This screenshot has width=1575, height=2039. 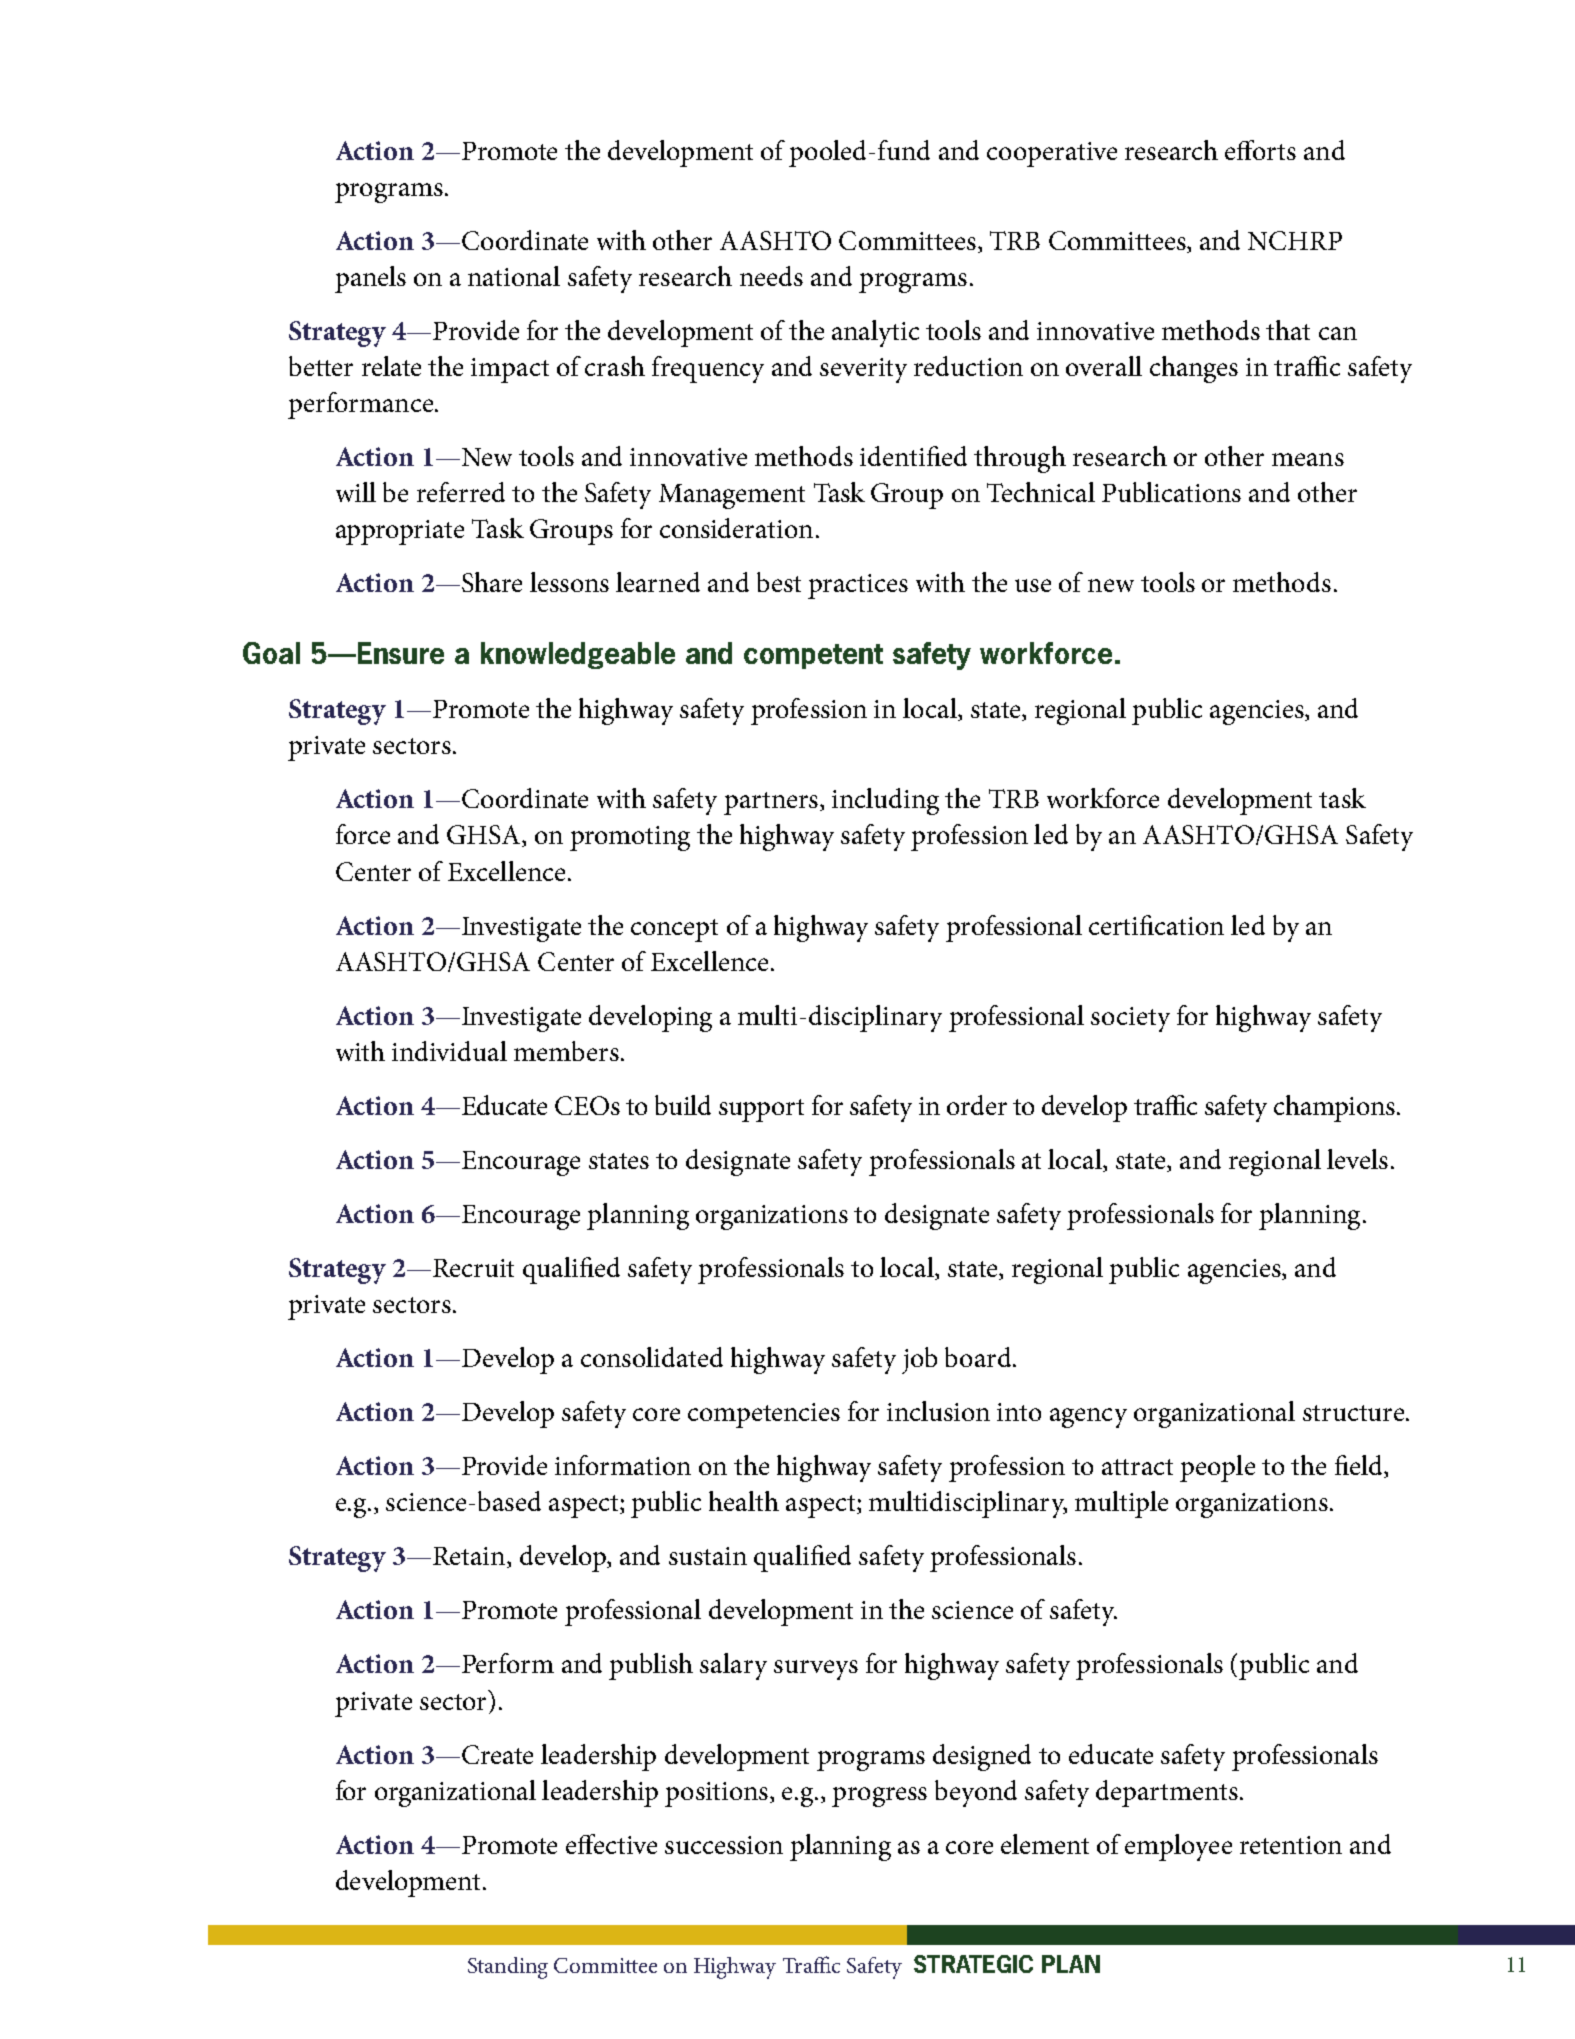 I want to click on Standing, so click(x=508, y=1968).
